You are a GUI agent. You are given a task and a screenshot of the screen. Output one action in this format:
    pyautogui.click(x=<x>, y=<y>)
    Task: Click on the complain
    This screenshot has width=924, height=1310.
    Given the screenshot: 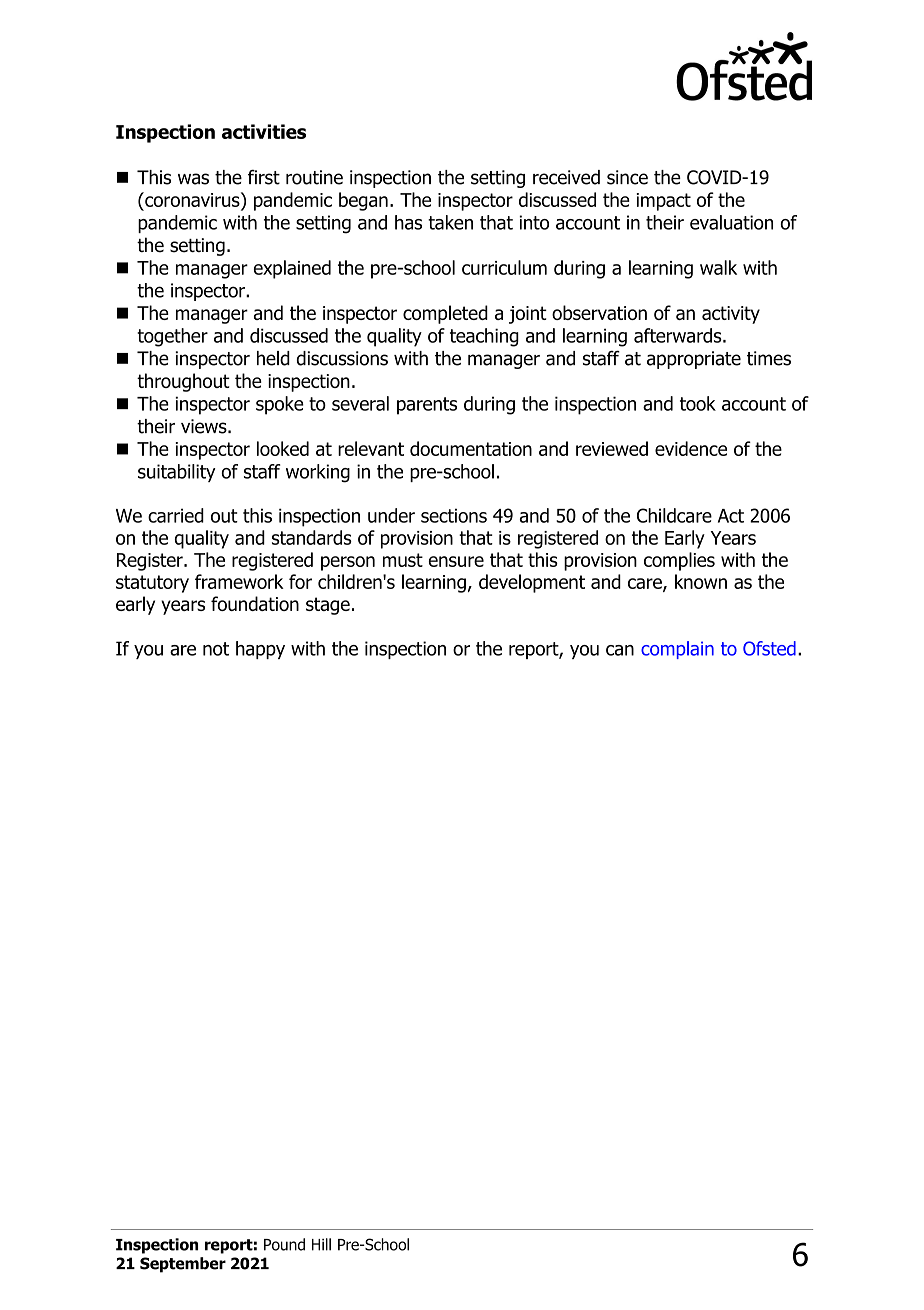 What is the action you would take?
    pyautogui.click(x=677, y=650)
